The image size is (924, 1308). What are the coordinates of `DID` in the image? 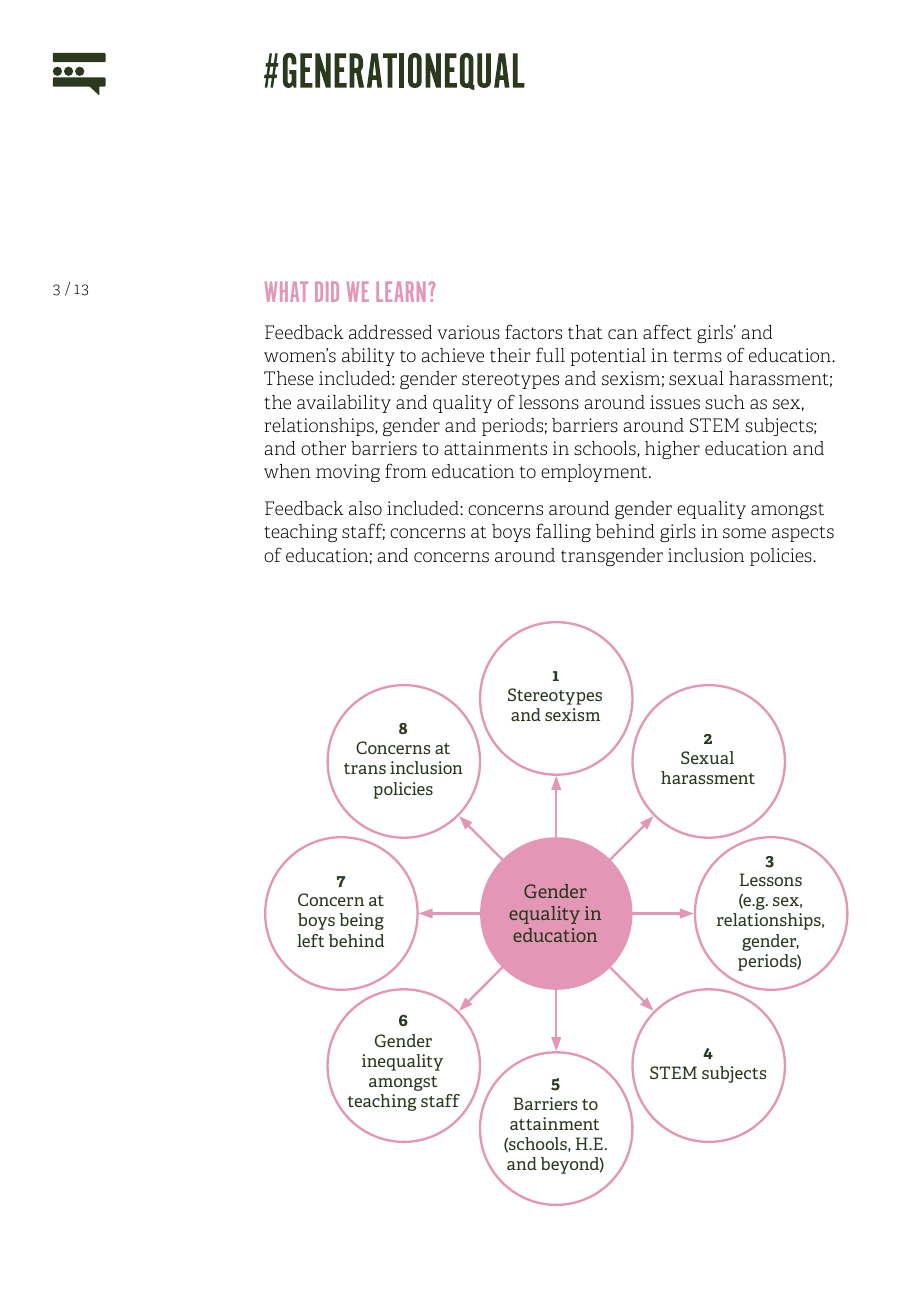 It's located at (327, 291).
